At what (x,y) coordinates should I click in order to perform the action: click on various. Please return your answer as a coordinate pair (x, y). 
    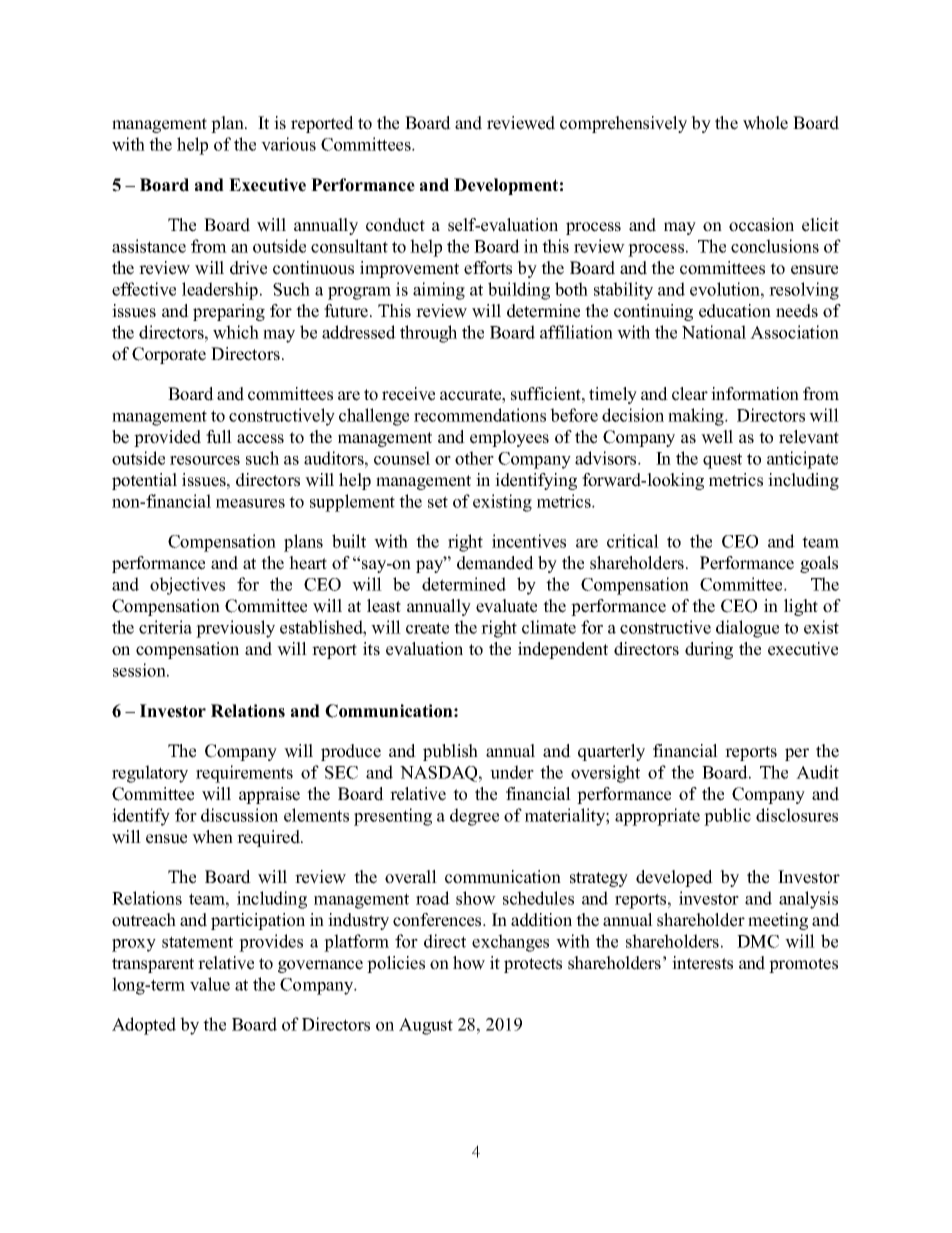
    Looking at the image, I should click on (288, 144).
